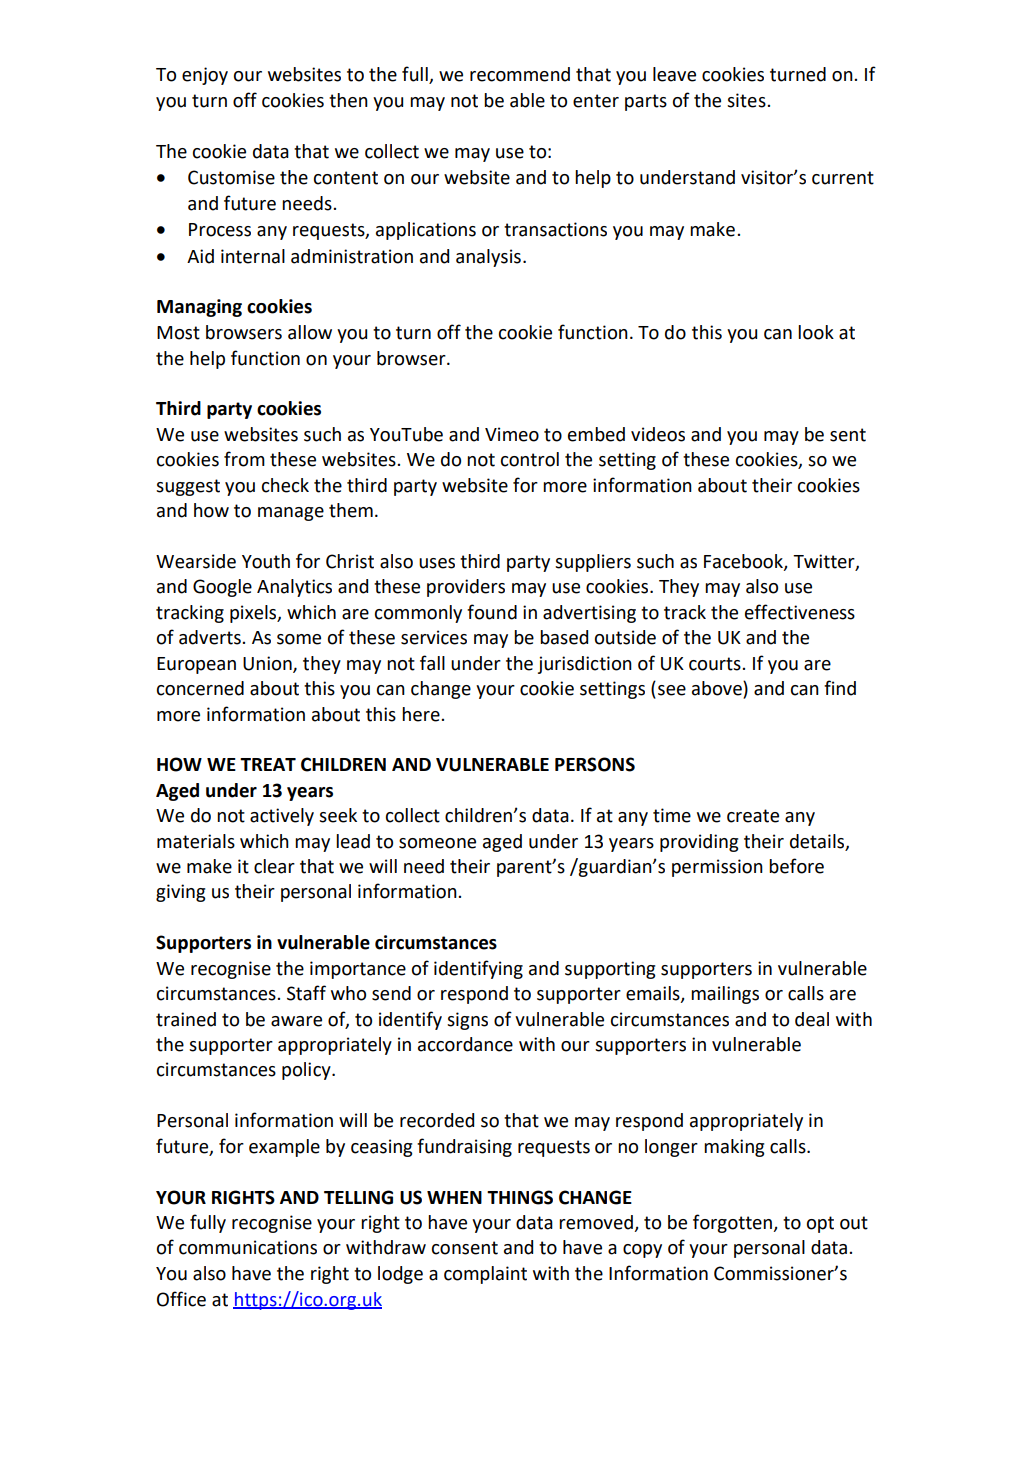 This image has height=1461, width=1033. Describe the element at coordinates (306, 993) in the image. I see `Staff` at that location.
